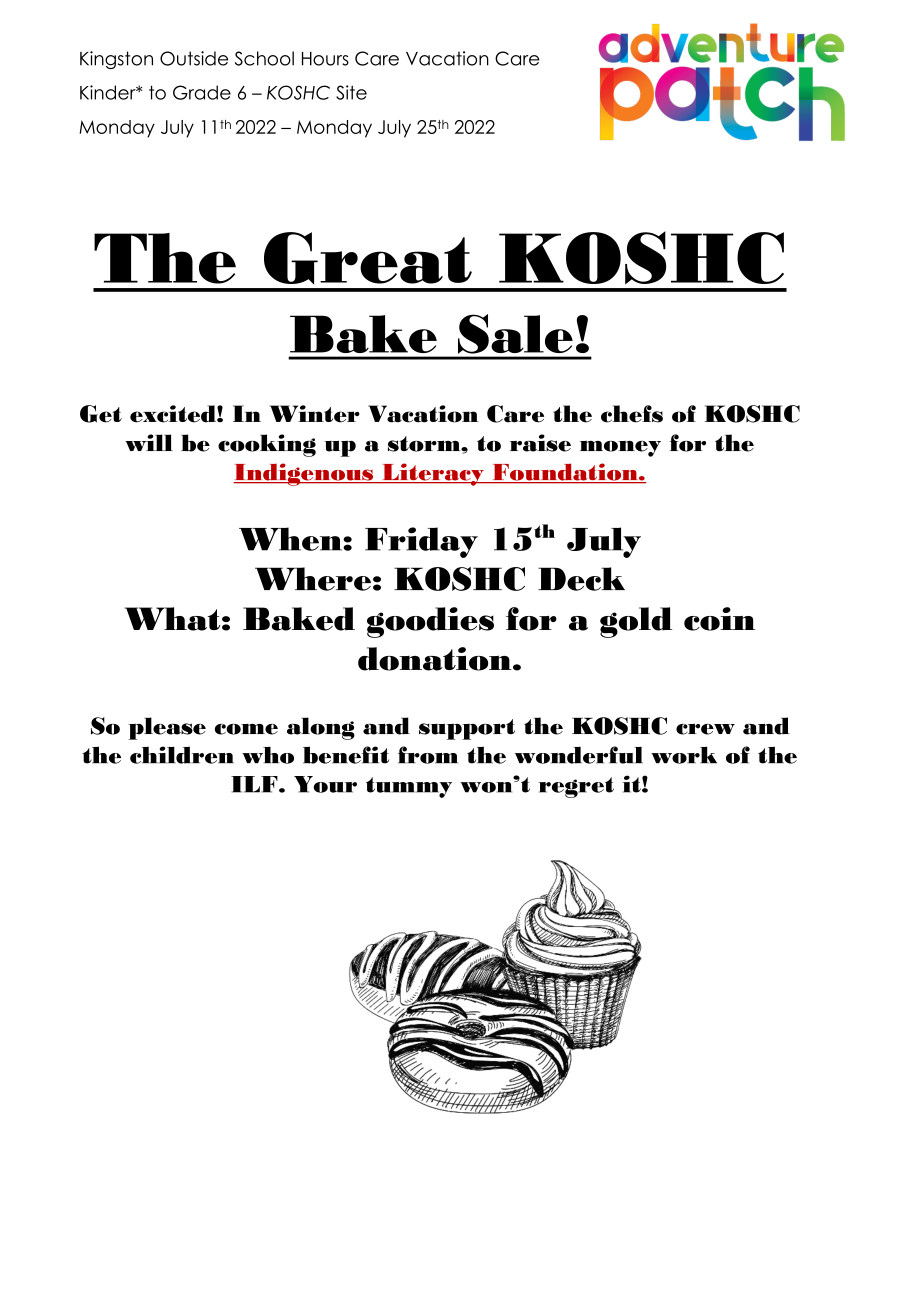 The height and width of the page is (1308, 924). I want to click on chefs, so click(632, 414).
